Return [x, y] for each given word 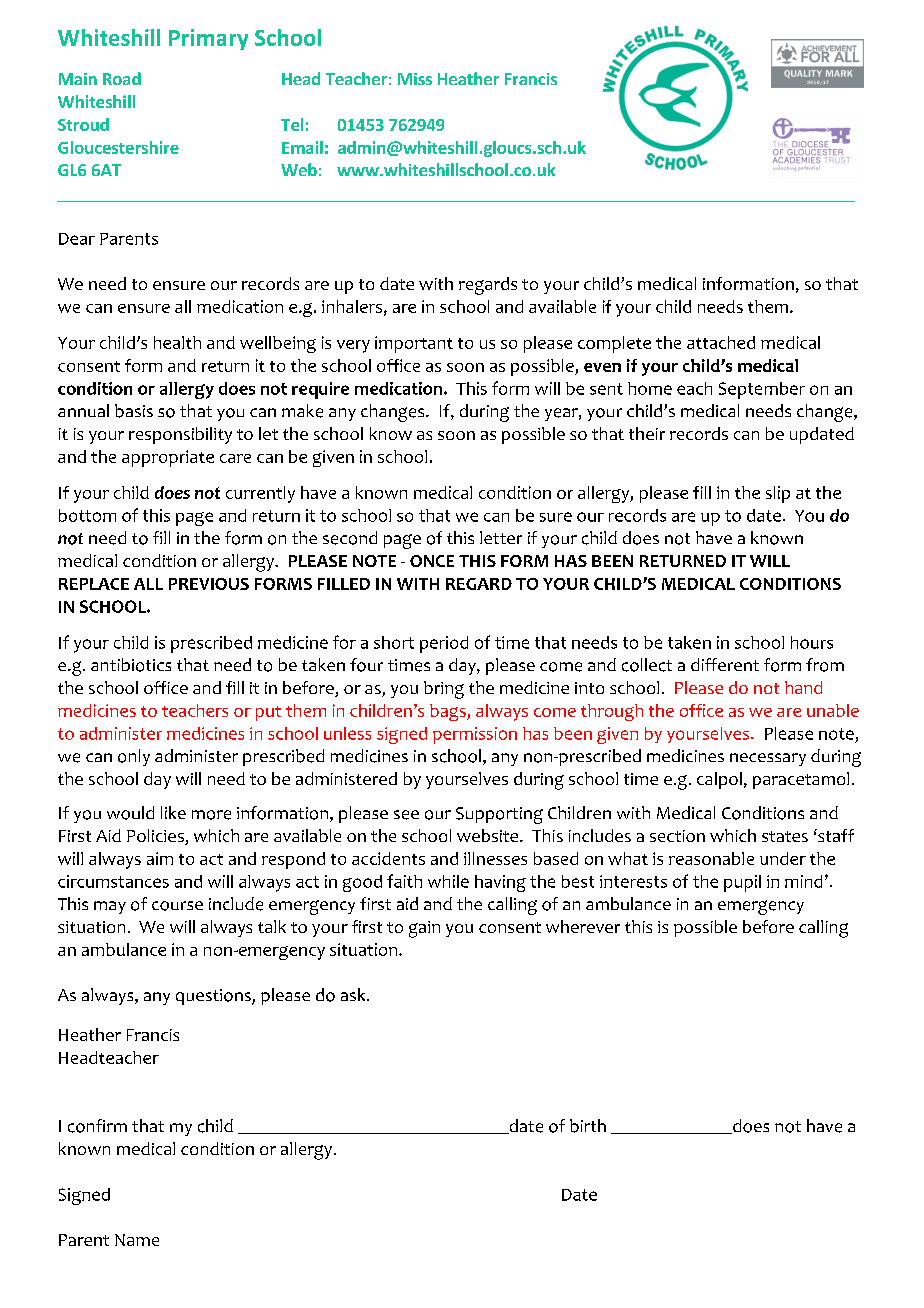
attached [721, 342]
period [444, 644]
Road [122, 78]
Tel [292, 124]
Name [137, 1240]
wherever [583, 926]
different [725, 664]
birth [588, 1126]
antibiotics [131, 665]
